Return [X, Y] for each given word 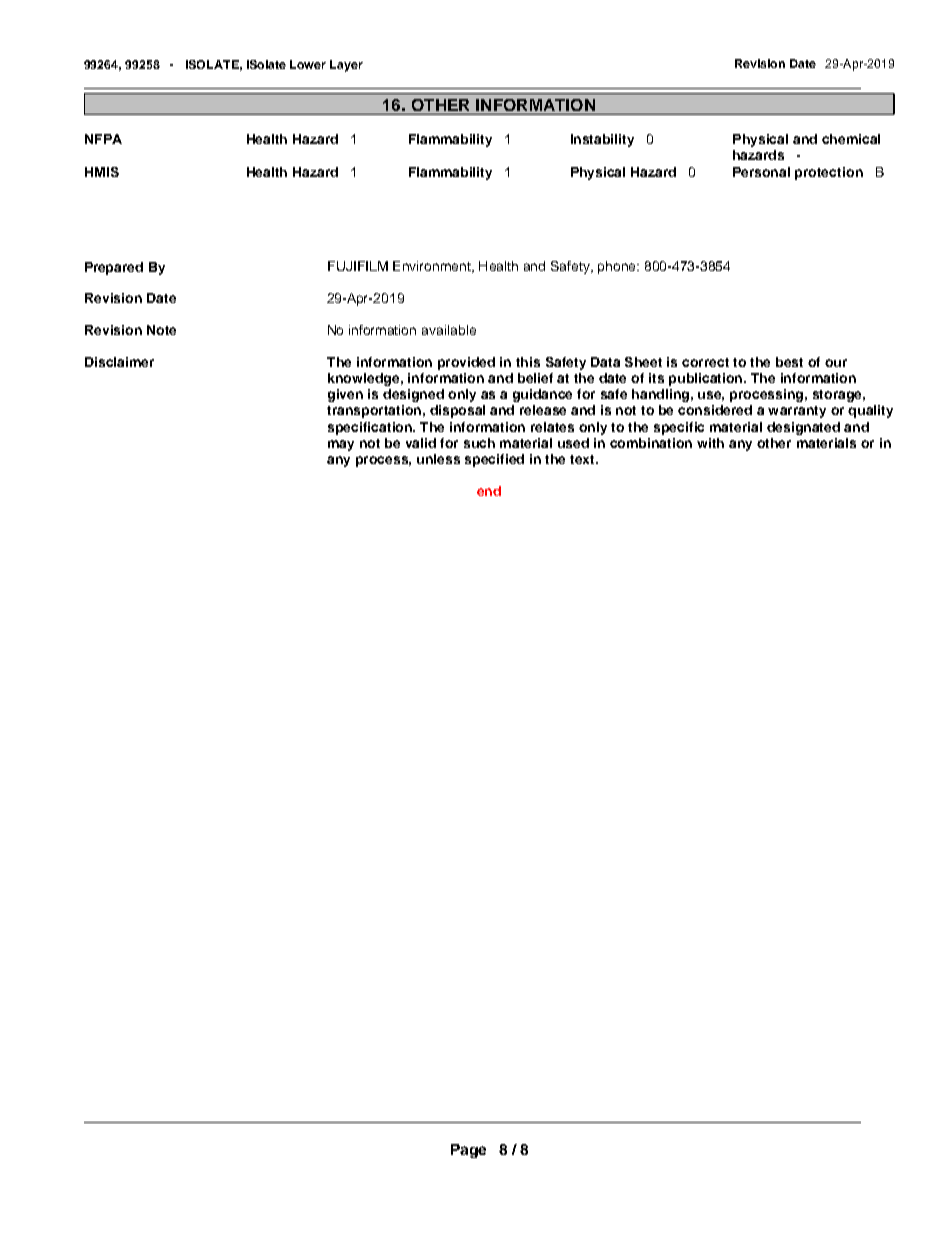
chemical [851, 139]
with [710, 443]
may [341, 445]
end [489, 491]
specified [494, 460]
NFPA [103, 139]
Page [468, 1151]
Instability [602, 140]
